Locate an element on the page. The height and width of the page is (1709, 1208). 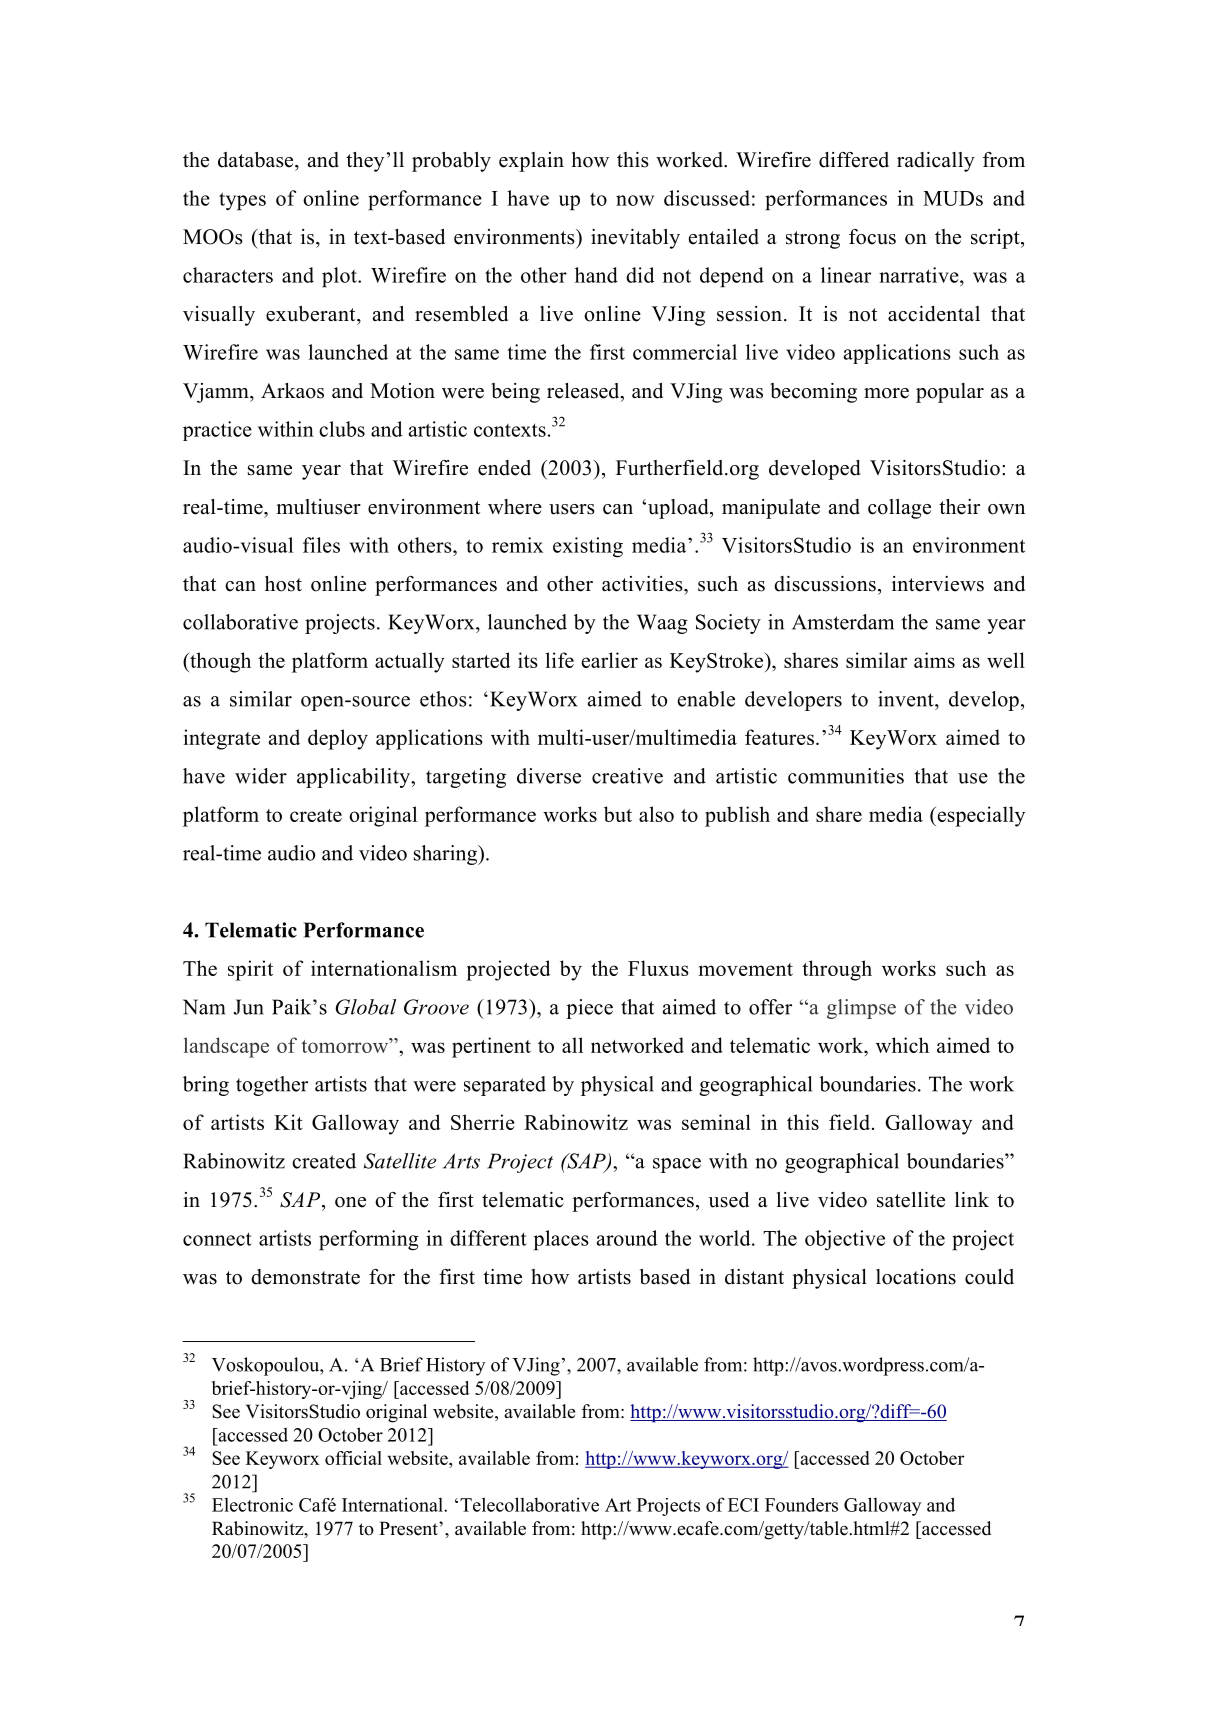
but is located at coordinates (618, 814).
